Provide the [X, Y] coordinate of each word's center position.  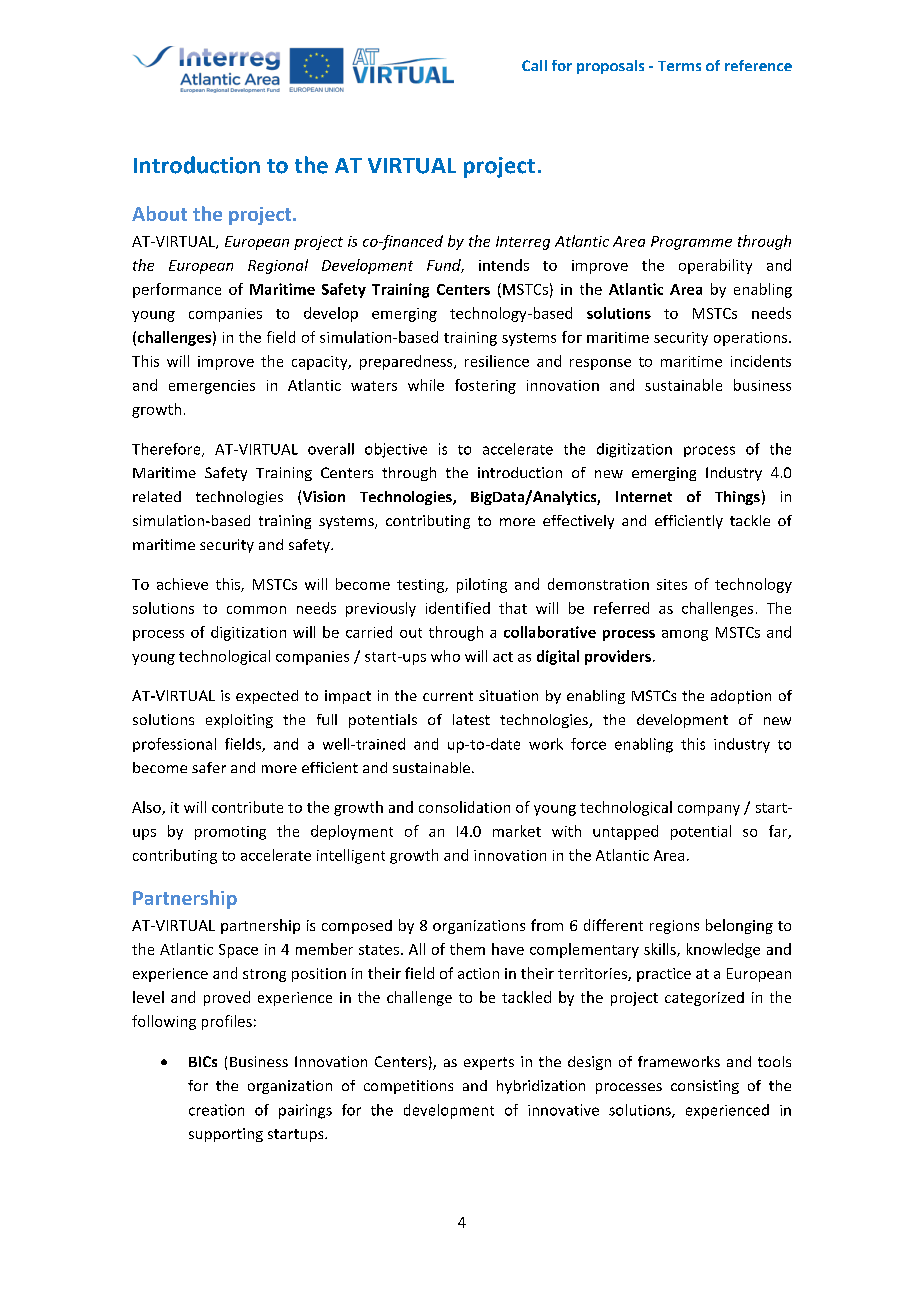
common [256, 610]
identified [458, 608]
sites [672, 584]
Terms [679, 66]
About [159, 213]
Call [534, 65]
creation [216, 1110]
